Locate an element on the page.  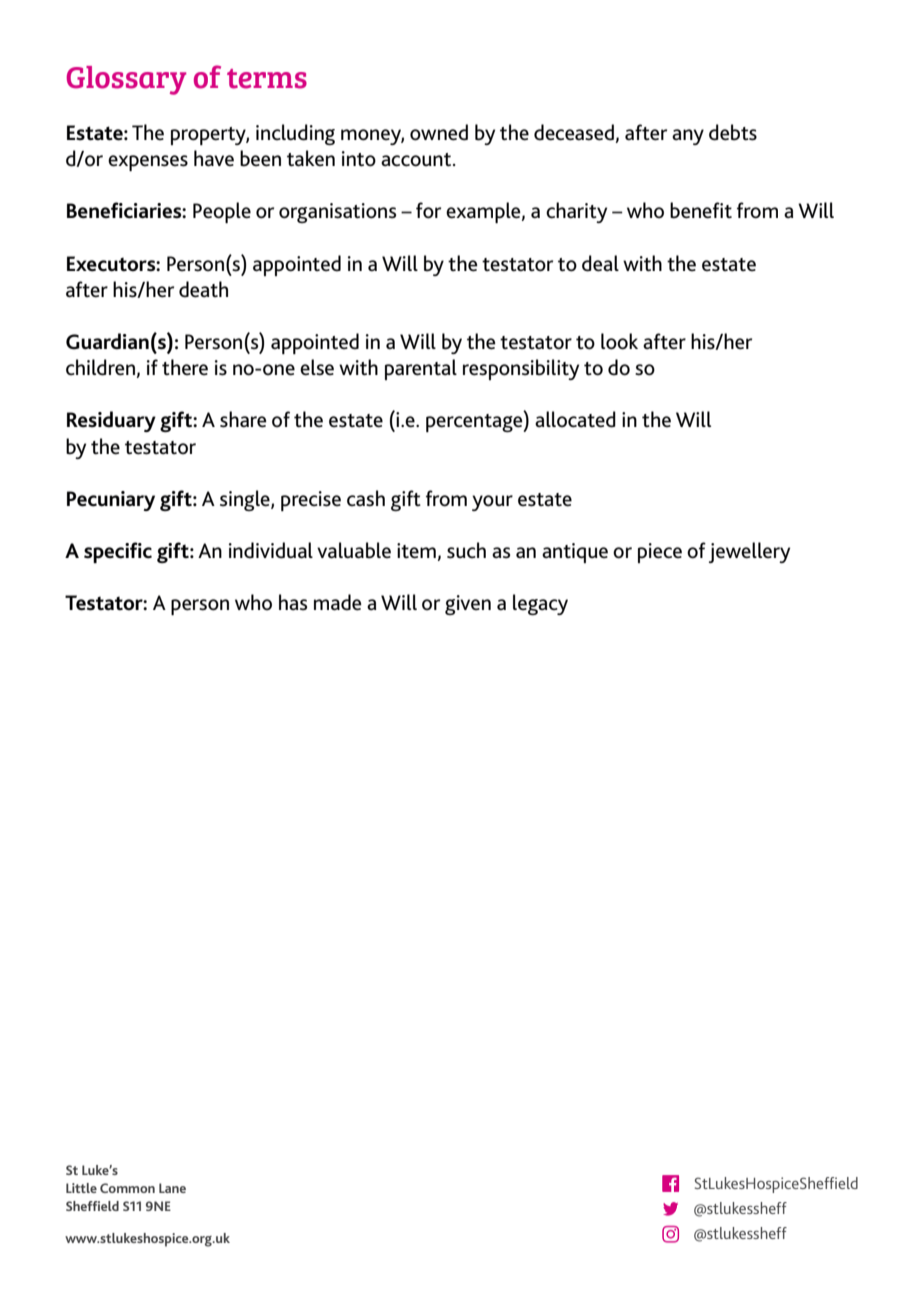
owned is located at coordinates (439, 132).
